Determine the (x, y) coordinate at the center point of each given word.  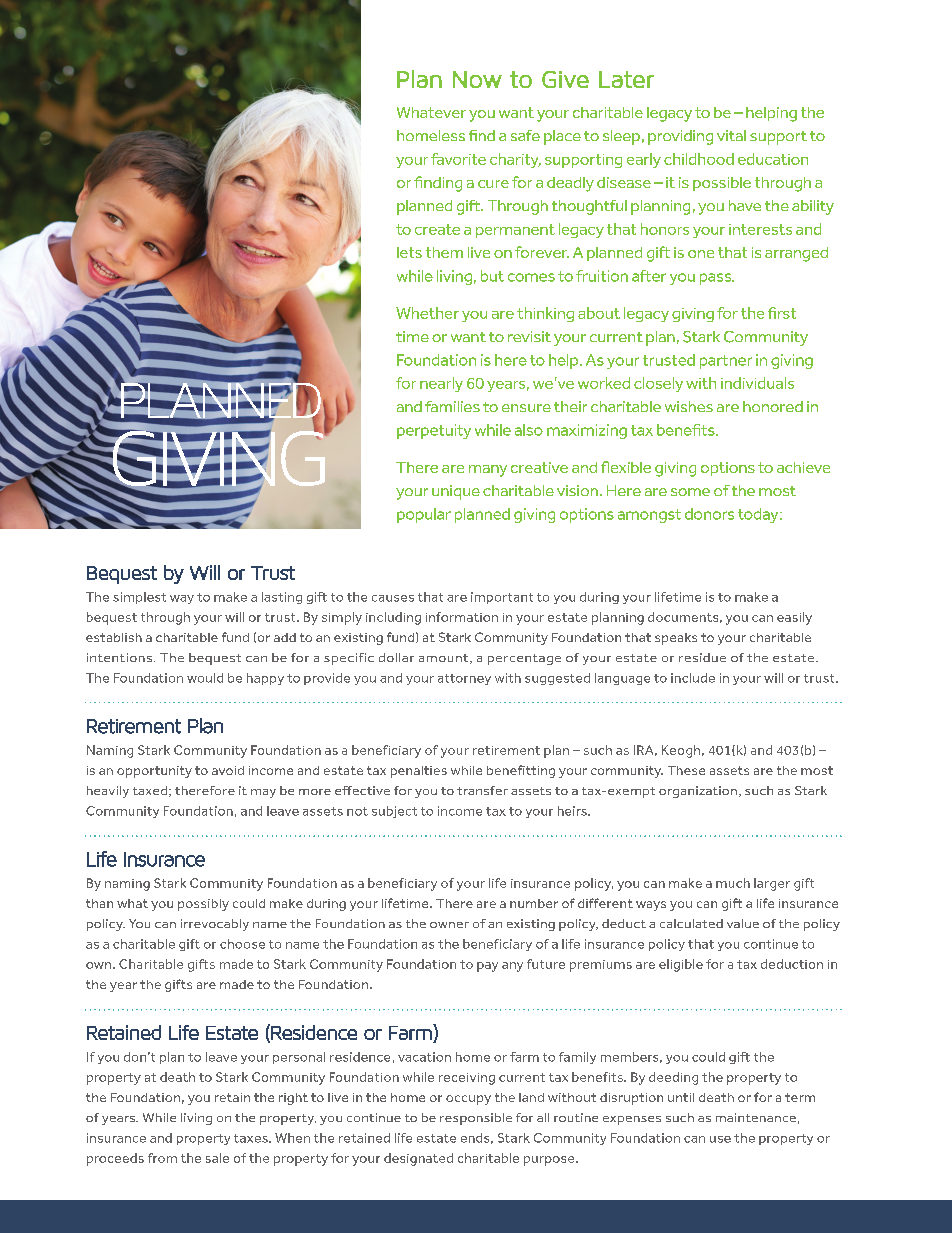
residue (702, 657)
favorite (458, 159)
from (162, 1158)
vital (731, 135)
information (462, 617)
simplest (139, 598)
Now (477, 79)
